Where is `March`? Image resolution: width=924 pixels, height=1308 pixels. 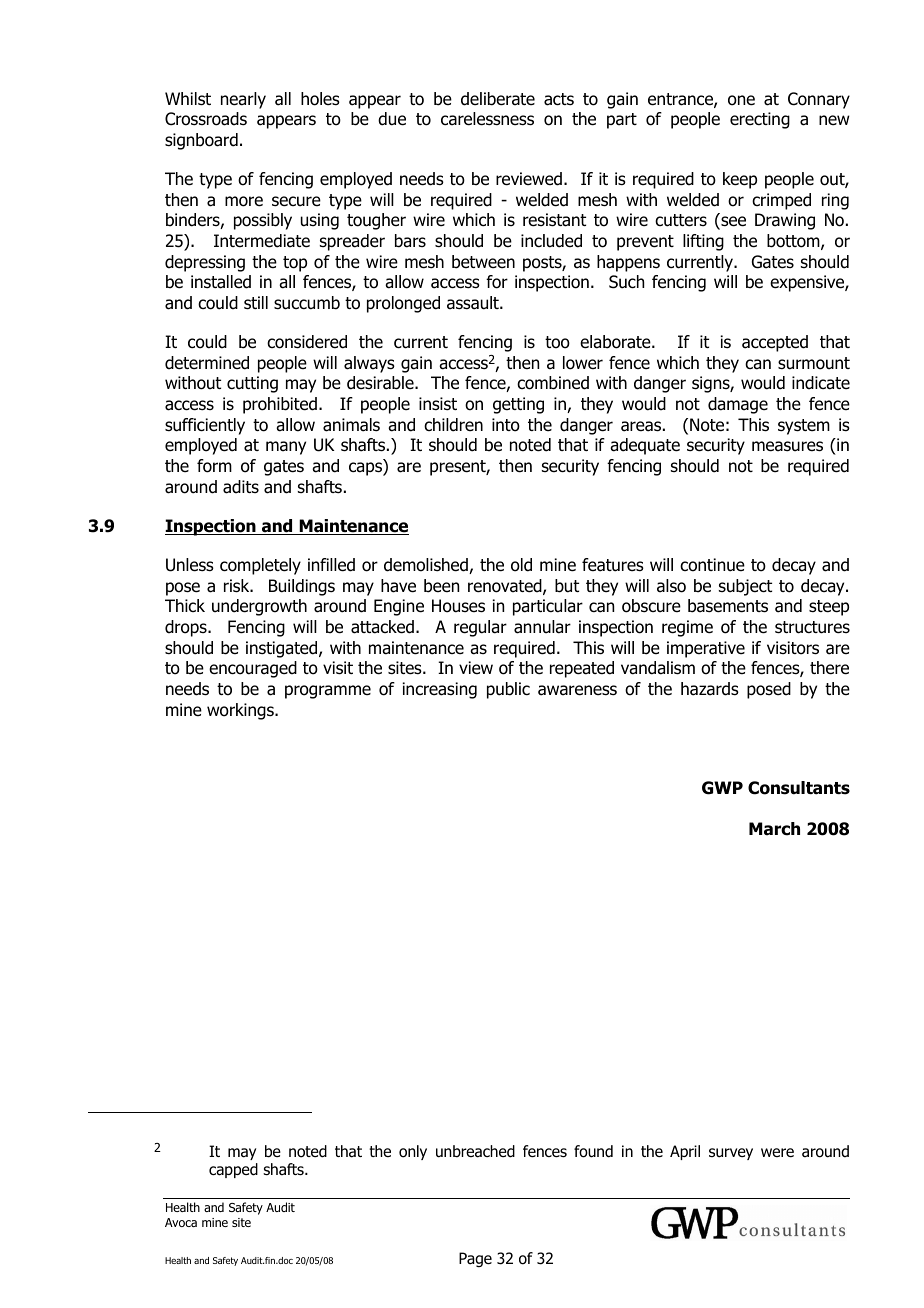
March is located at coordinates (774, 829).
